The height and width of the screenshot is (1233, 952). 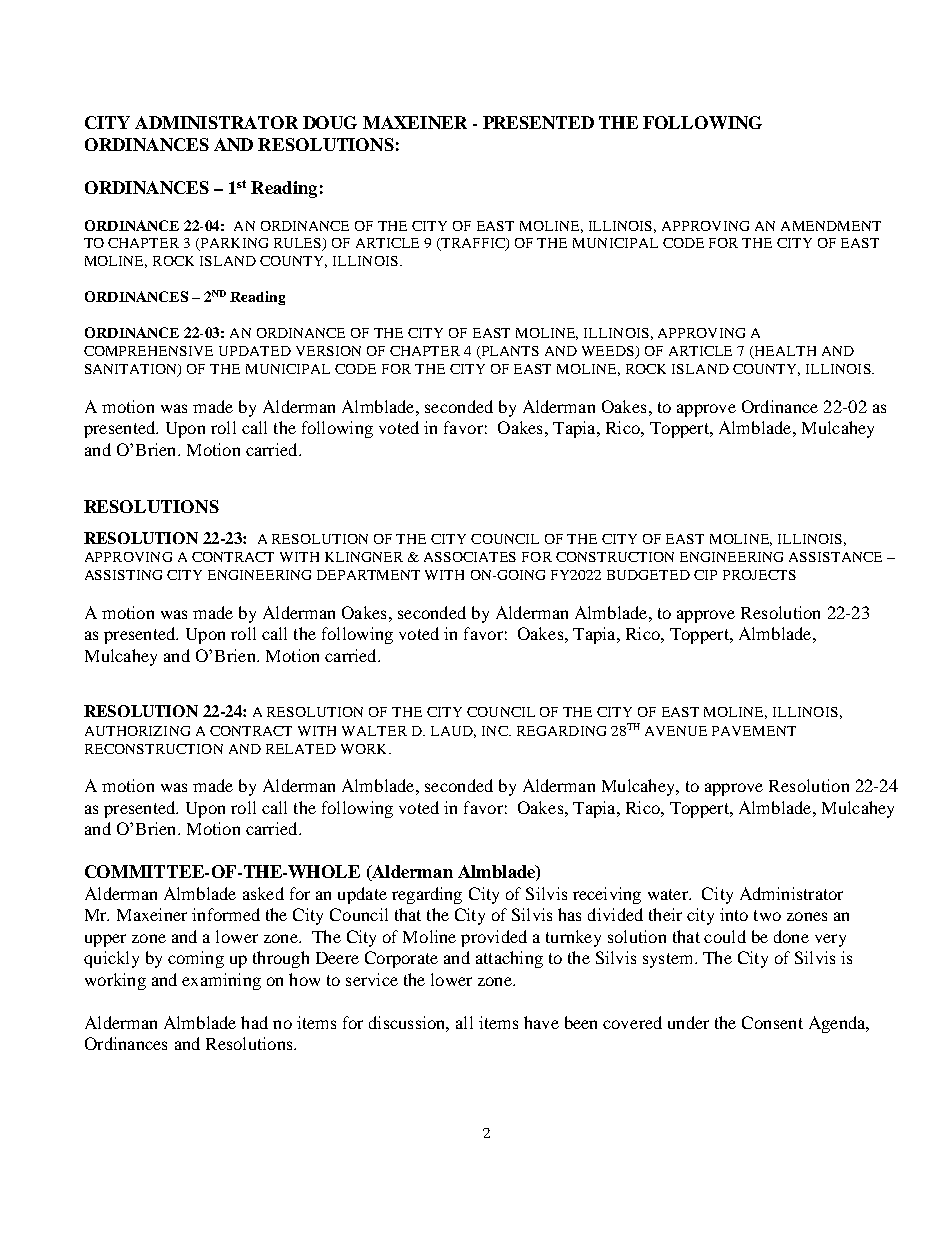 What do you see at coordinates (509, 352) in the screenshot?
I see `PLANTS` at bounding box center [509, 352].
